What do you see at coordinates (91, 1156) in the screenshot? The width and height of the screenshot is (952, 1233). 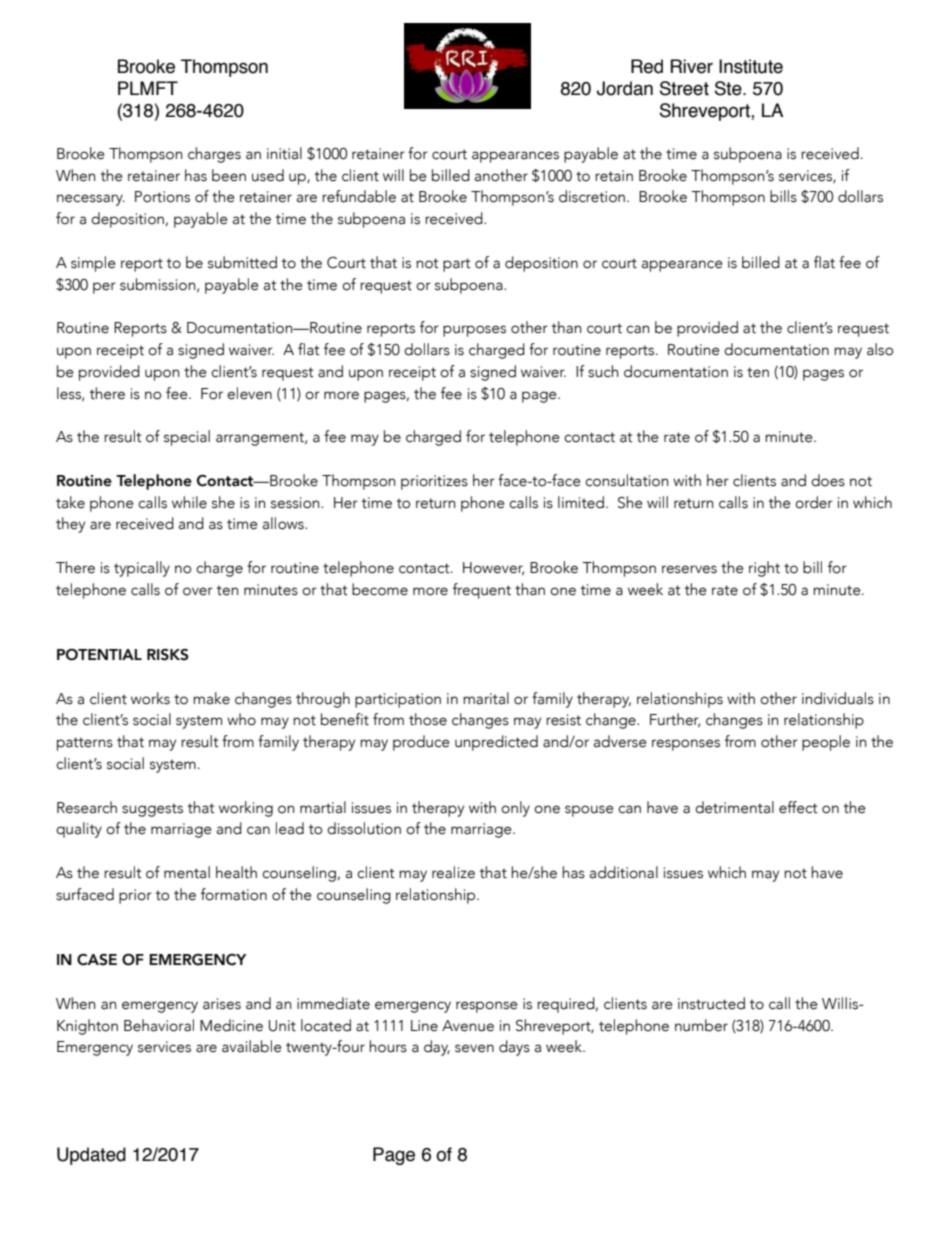 I see `Updated` at bounding box center [91, 1156].
